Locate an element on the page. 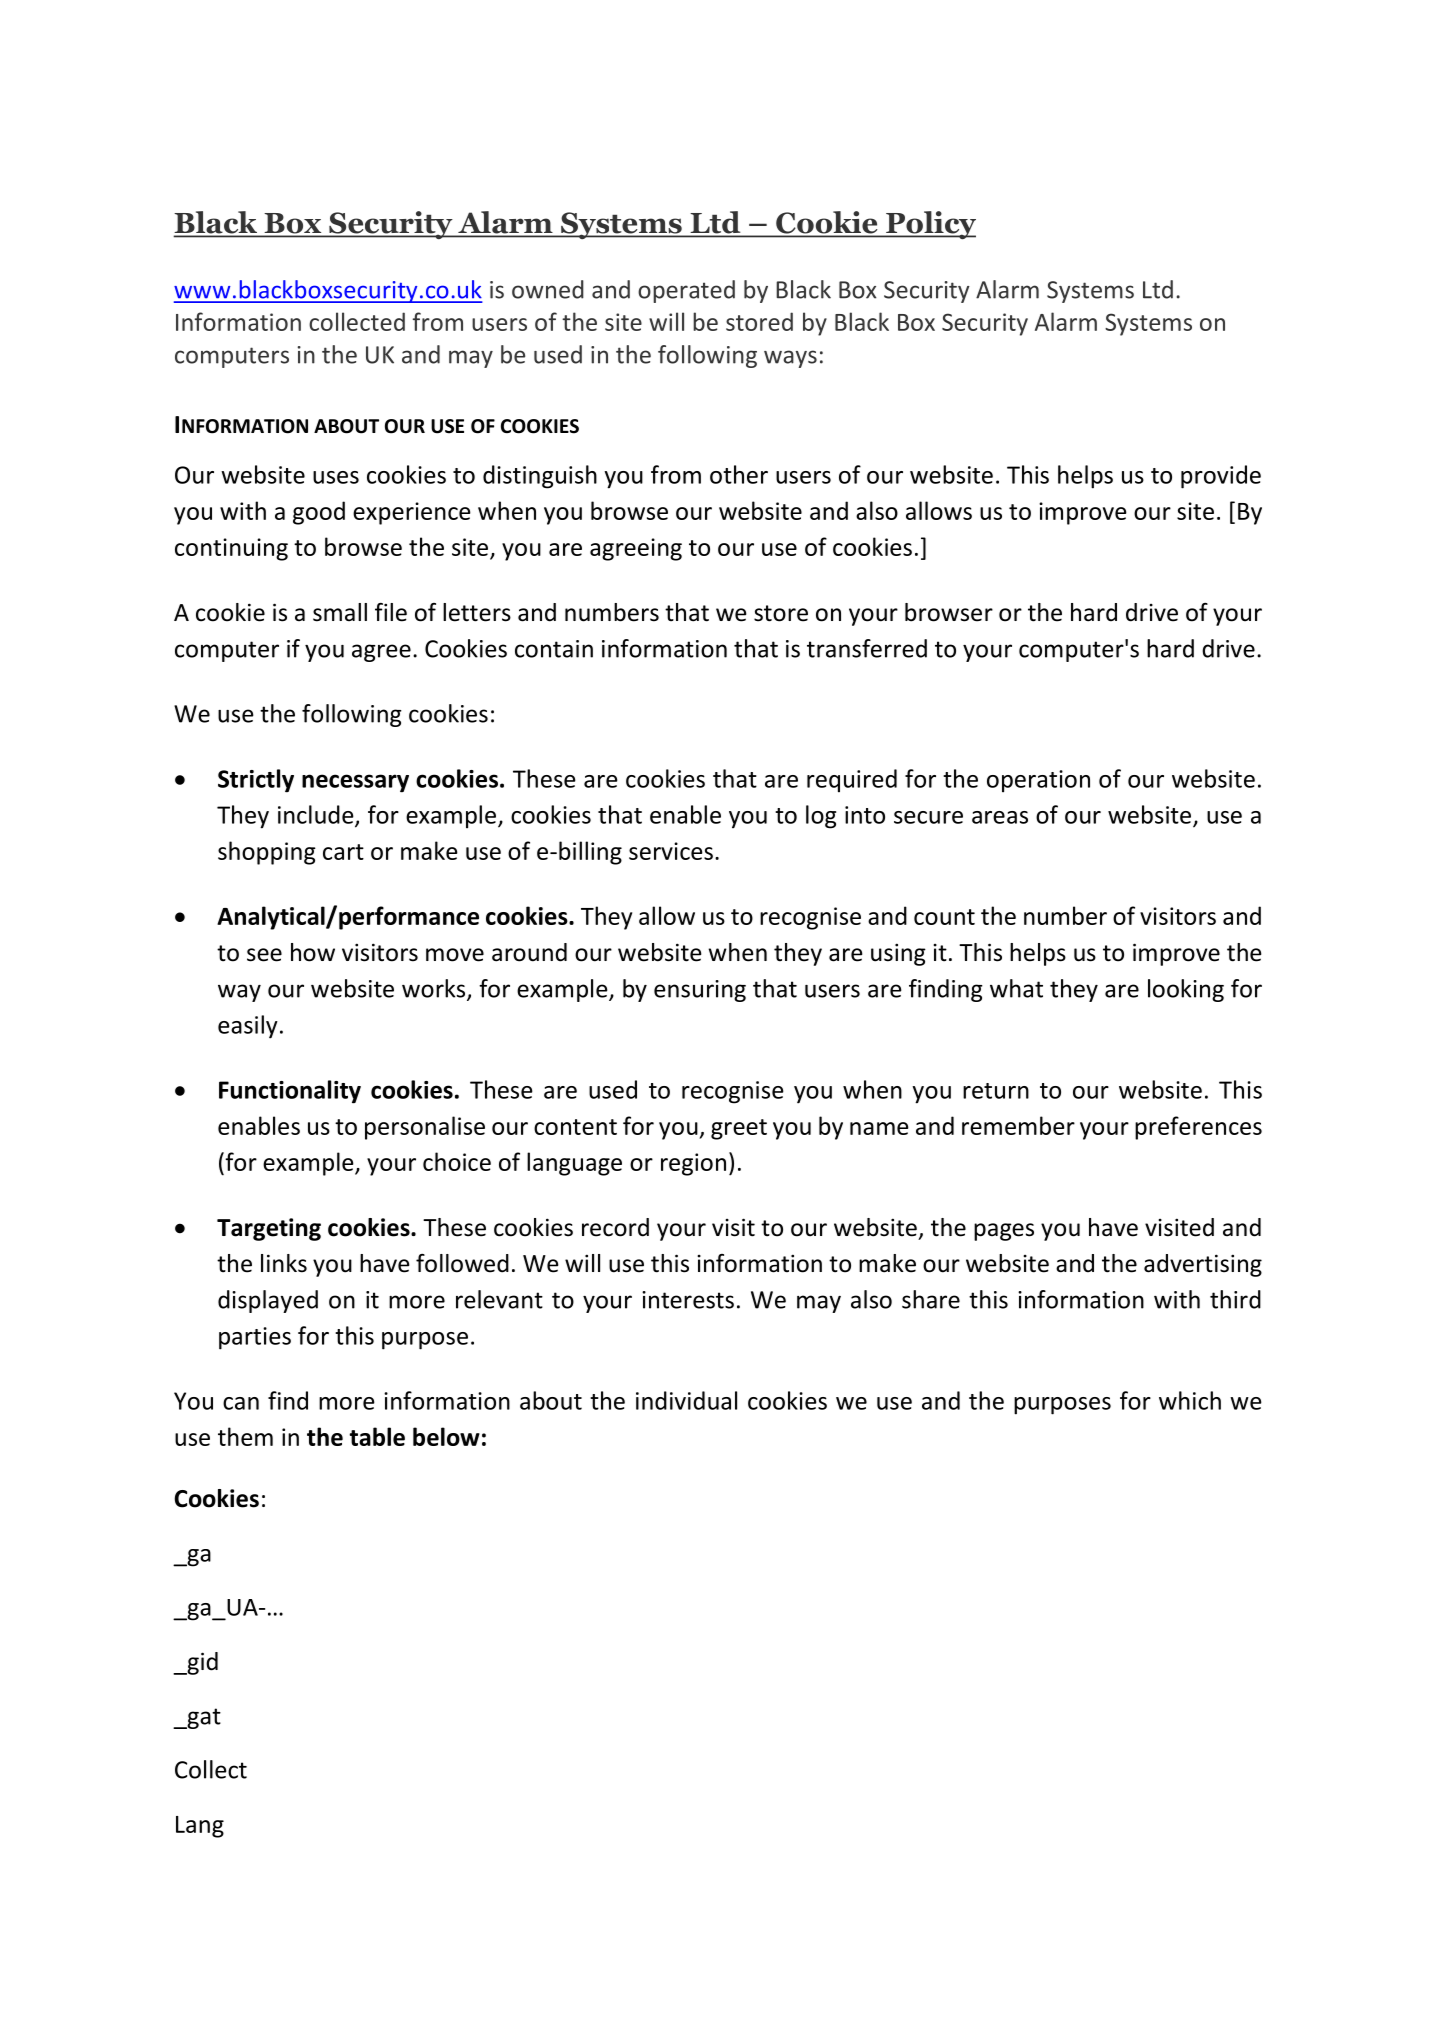 The height and width of the document is (2030, 1436). owned is located at coordinates (548, 289).
